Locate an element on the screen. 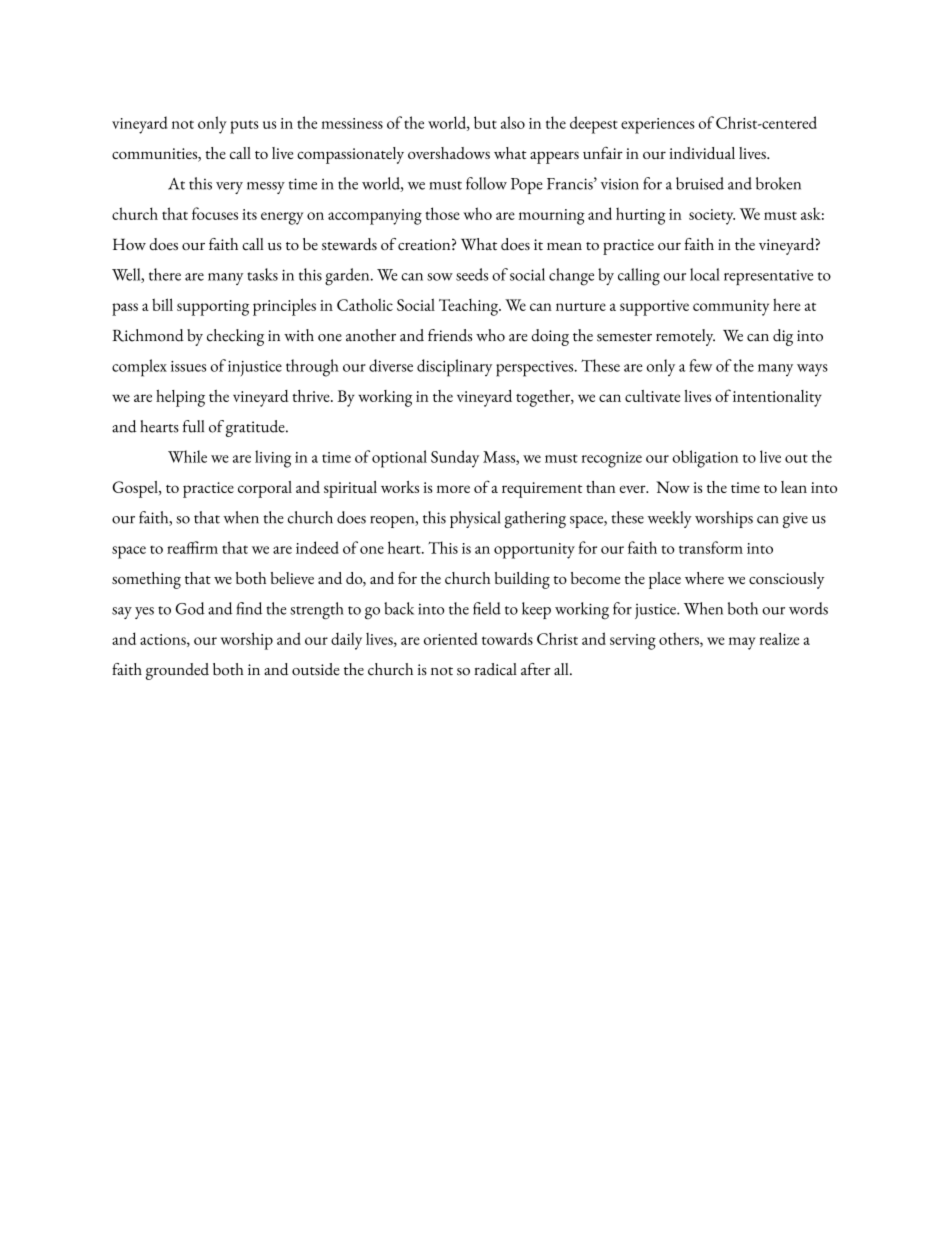 The height and width of the screenshot is (1233, 952). While is located at coordinates (187, 456).
